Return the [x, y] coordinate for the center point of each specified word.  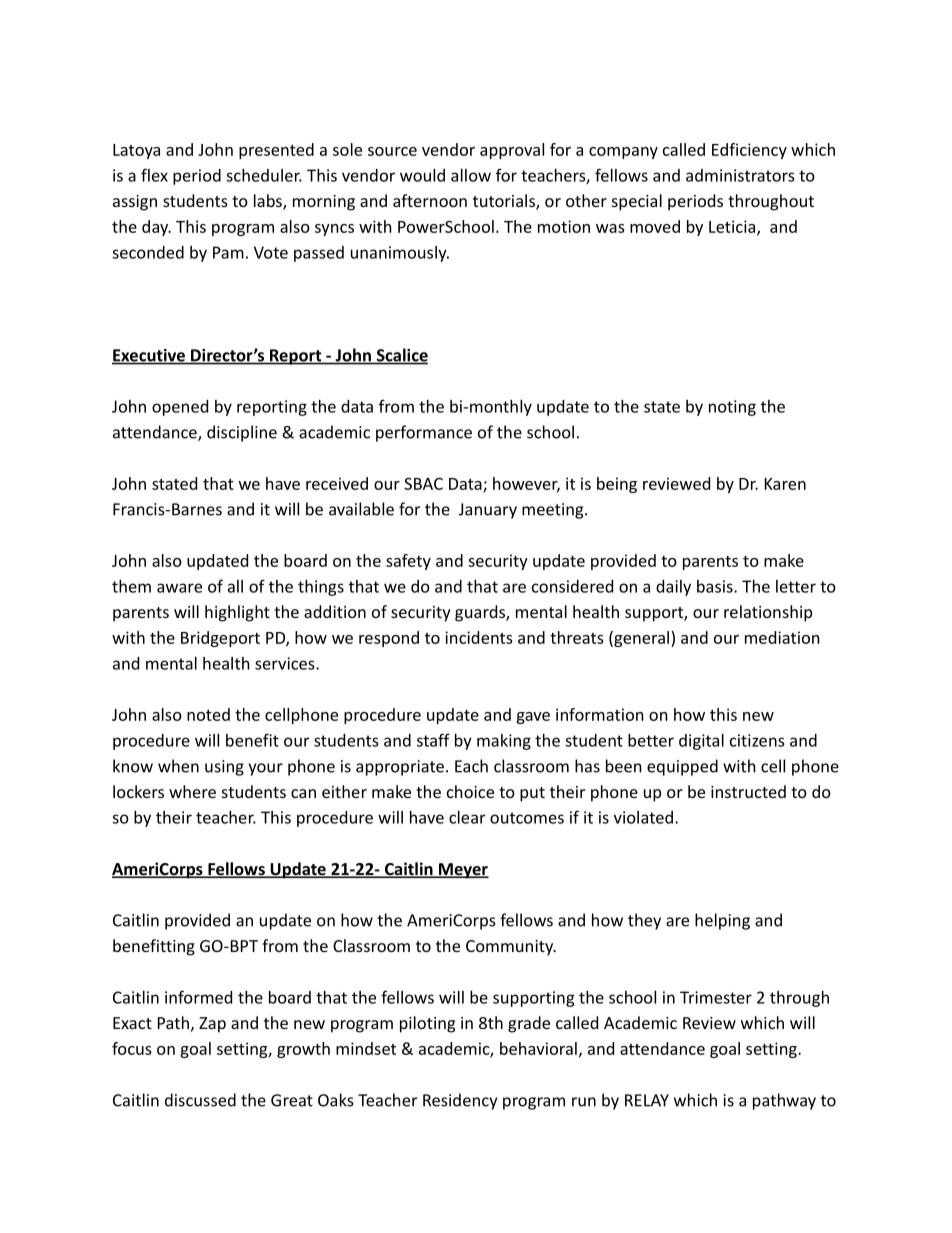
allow [471, 175]
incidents [479, 637]
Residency [460, 1101]
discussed [200, 1100]
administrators [740, 175]
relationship [768, 613]
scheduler [264, 175]
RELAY [647, 1100]
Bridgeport [220, 639]
